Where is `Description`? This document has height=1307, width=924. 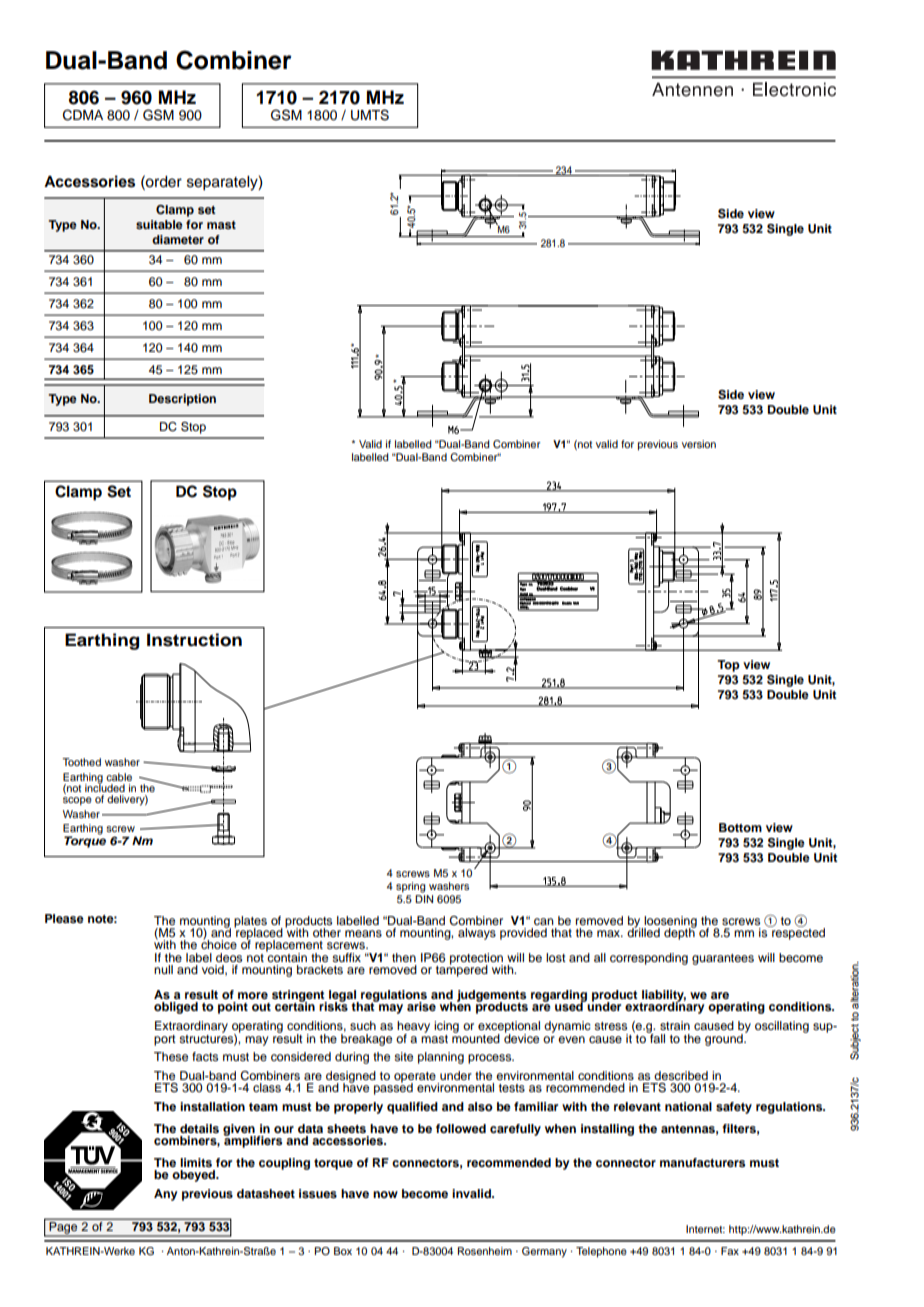
Description is located at coordinates (182, 400).
